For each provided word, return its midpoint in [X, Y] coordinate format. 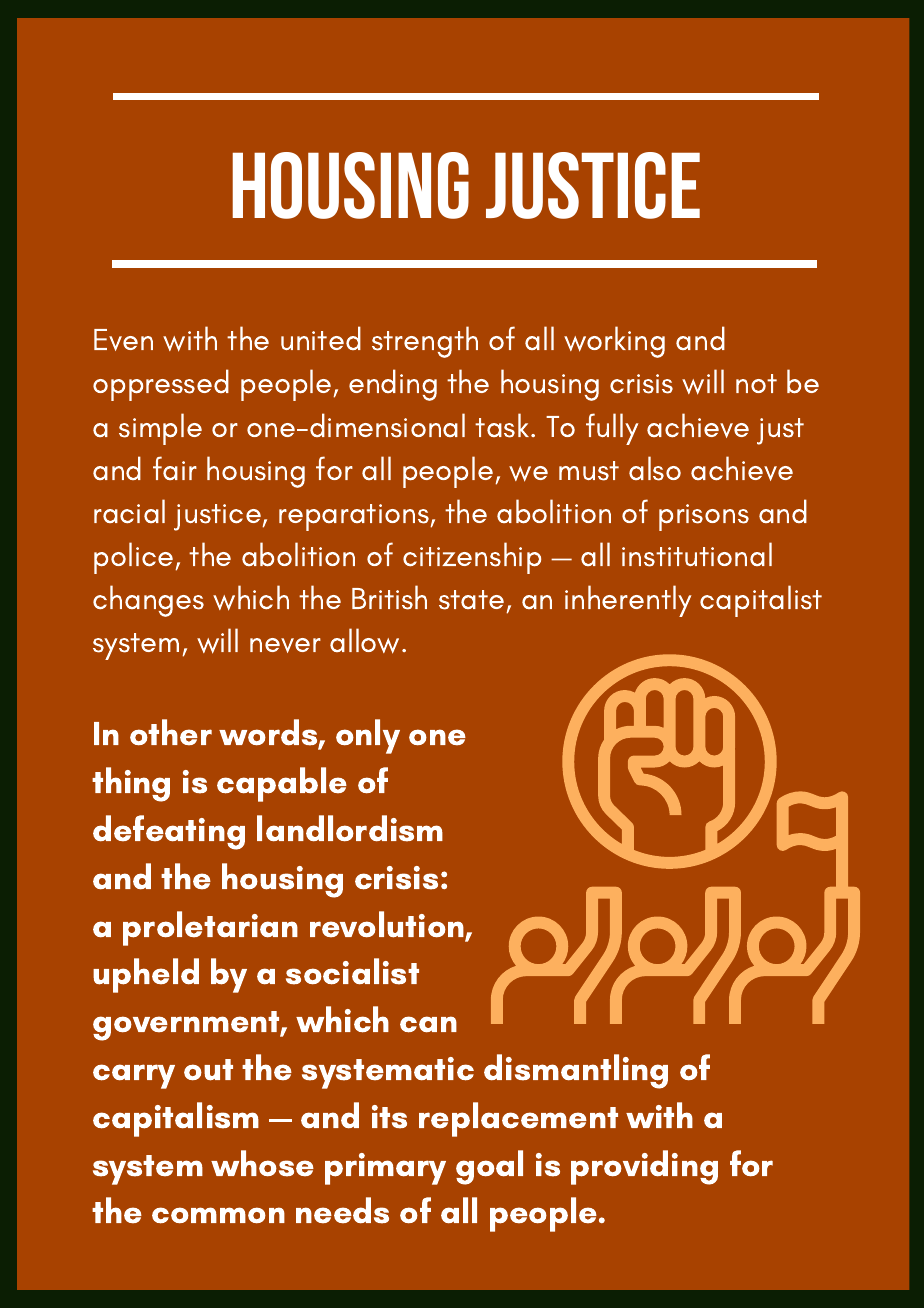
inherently [628, 601]
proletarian [210, 928]
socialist [352, 971]
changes [148, 601]
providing [644, 1167]
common [218, 1215]
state [471, 600]
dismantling [576, 1071]
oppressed [161, 385]
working [614, 342]
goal [489, 1167]
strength [425, 342]
